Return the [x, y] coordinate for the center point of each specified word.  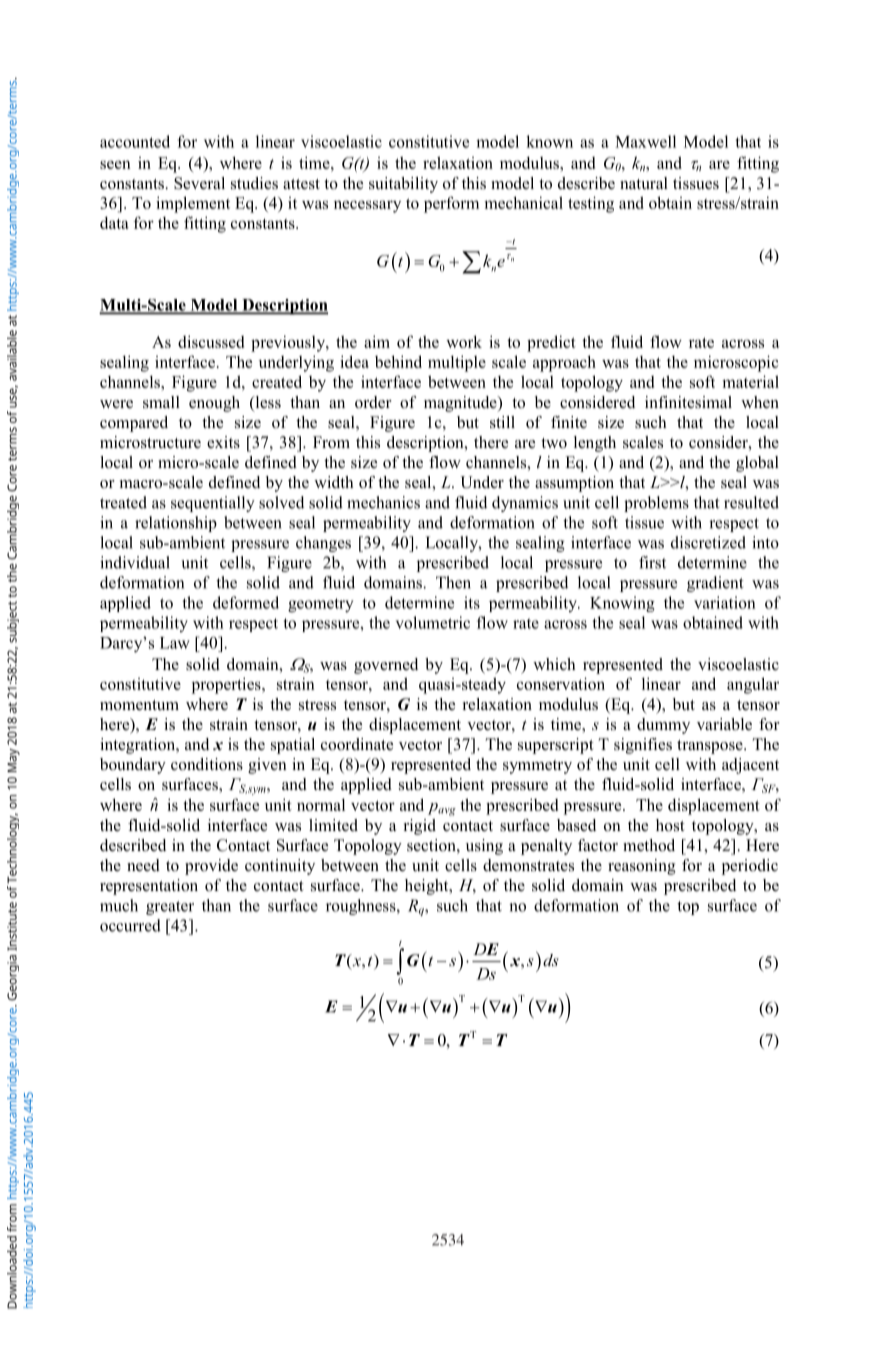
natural [644, 183]
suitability [403, 185]
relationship [176, 524]
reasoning [642, 867]
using [484, 847]
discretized [708, 542]
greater [170, 908]
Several [199, 183]
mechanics [383, 502]
